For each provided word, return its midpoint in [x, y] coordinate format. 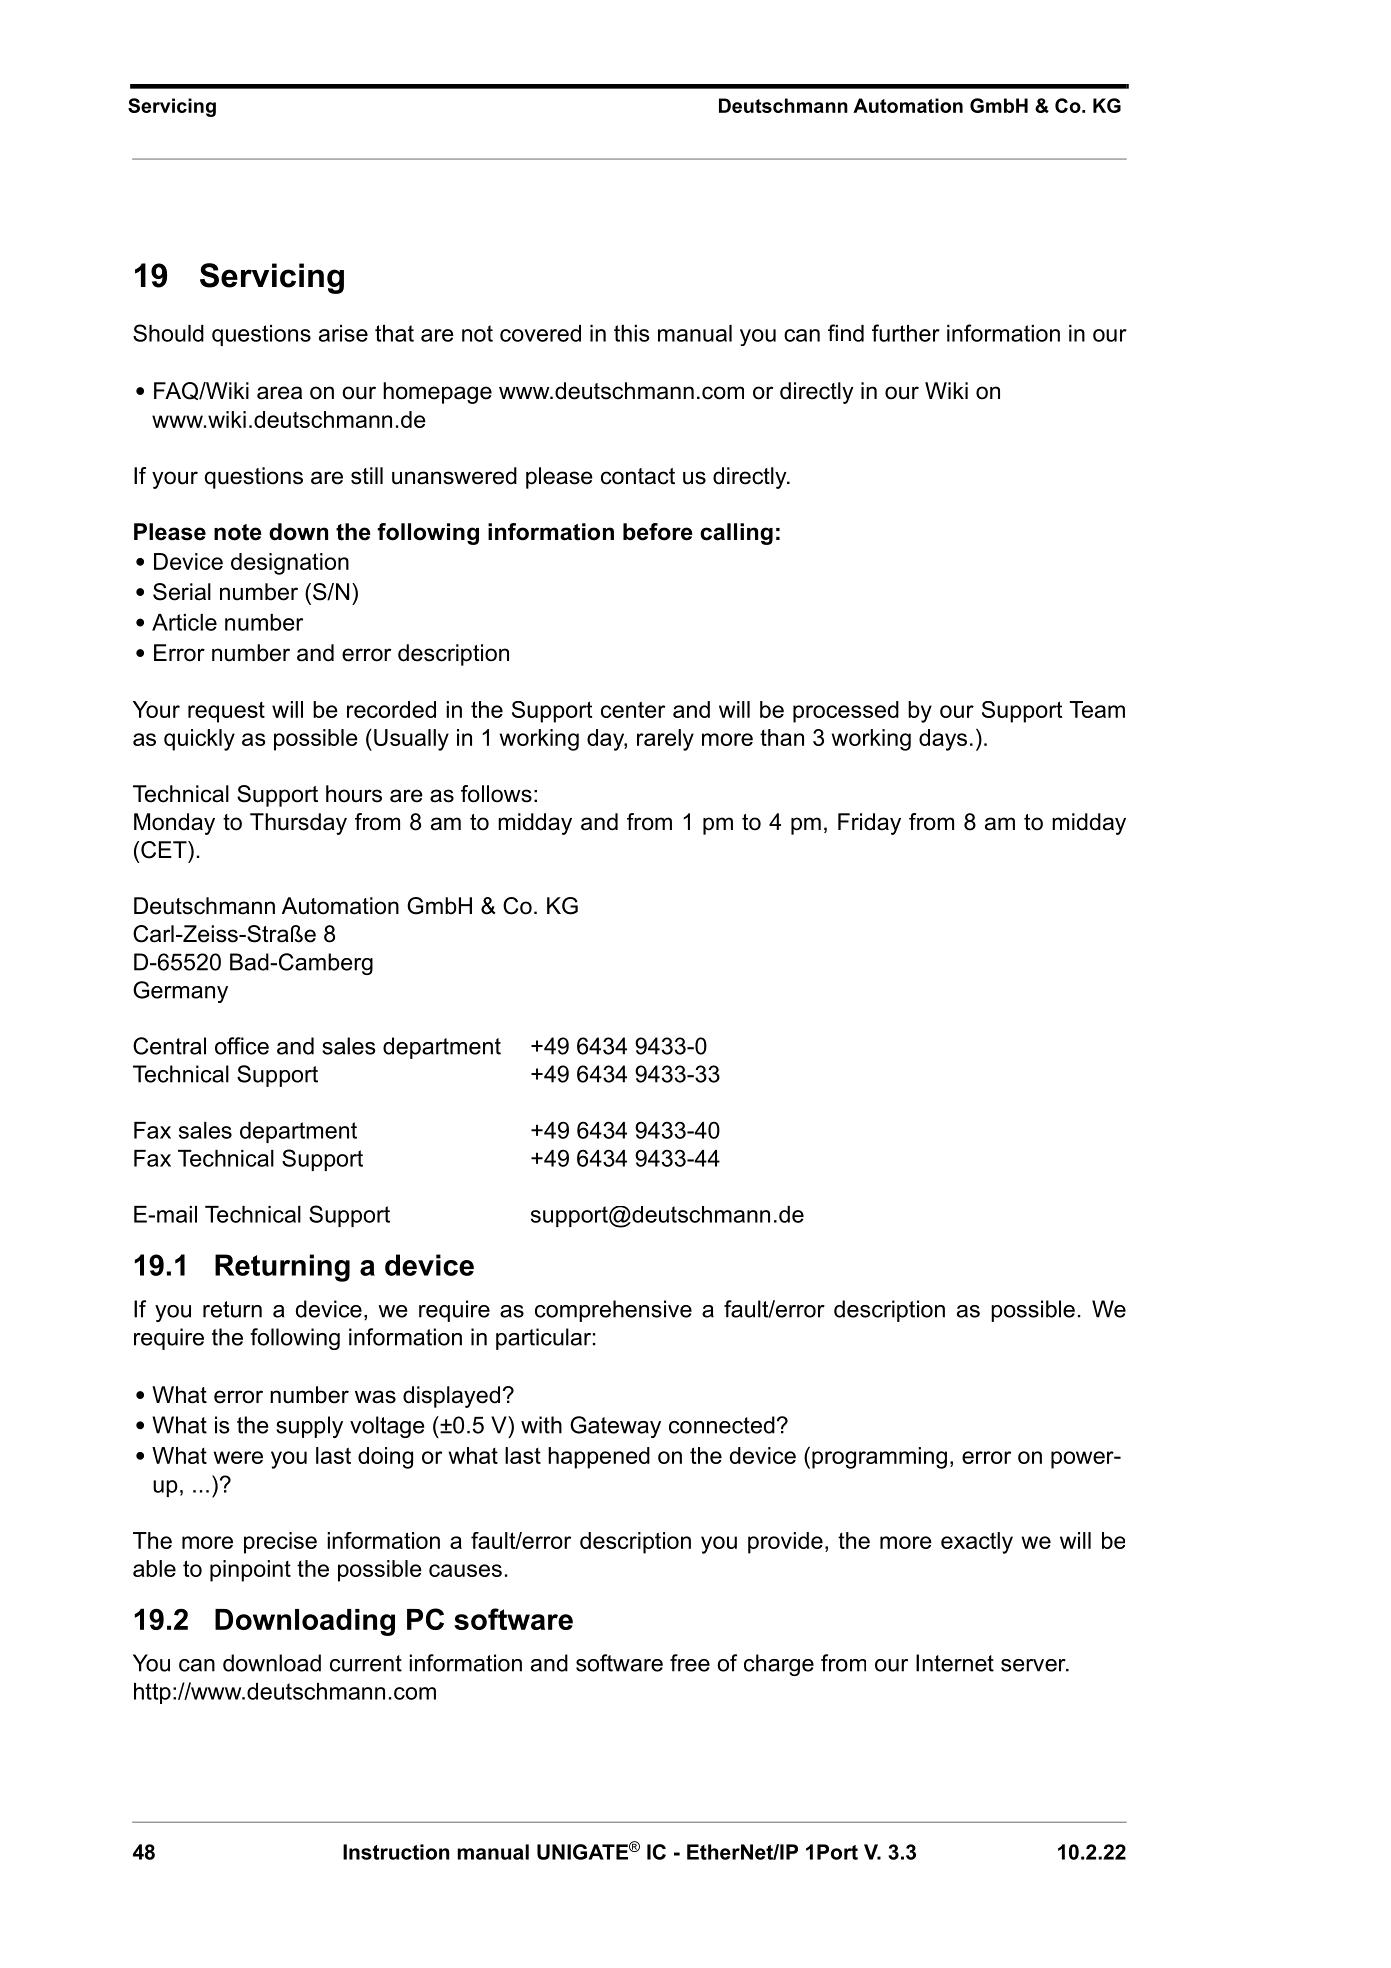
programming [879, 1458]
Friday [869, 824]
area [279, 393]
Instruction [396, 1852]
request [226, 712]
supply [309, 1427]
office [242, 1046]
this [631, 333]
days [943, 740]
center [633, 709]
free [690, 1663]
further [906, 333]
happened [599, 1458]
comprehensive [613, 1311]
